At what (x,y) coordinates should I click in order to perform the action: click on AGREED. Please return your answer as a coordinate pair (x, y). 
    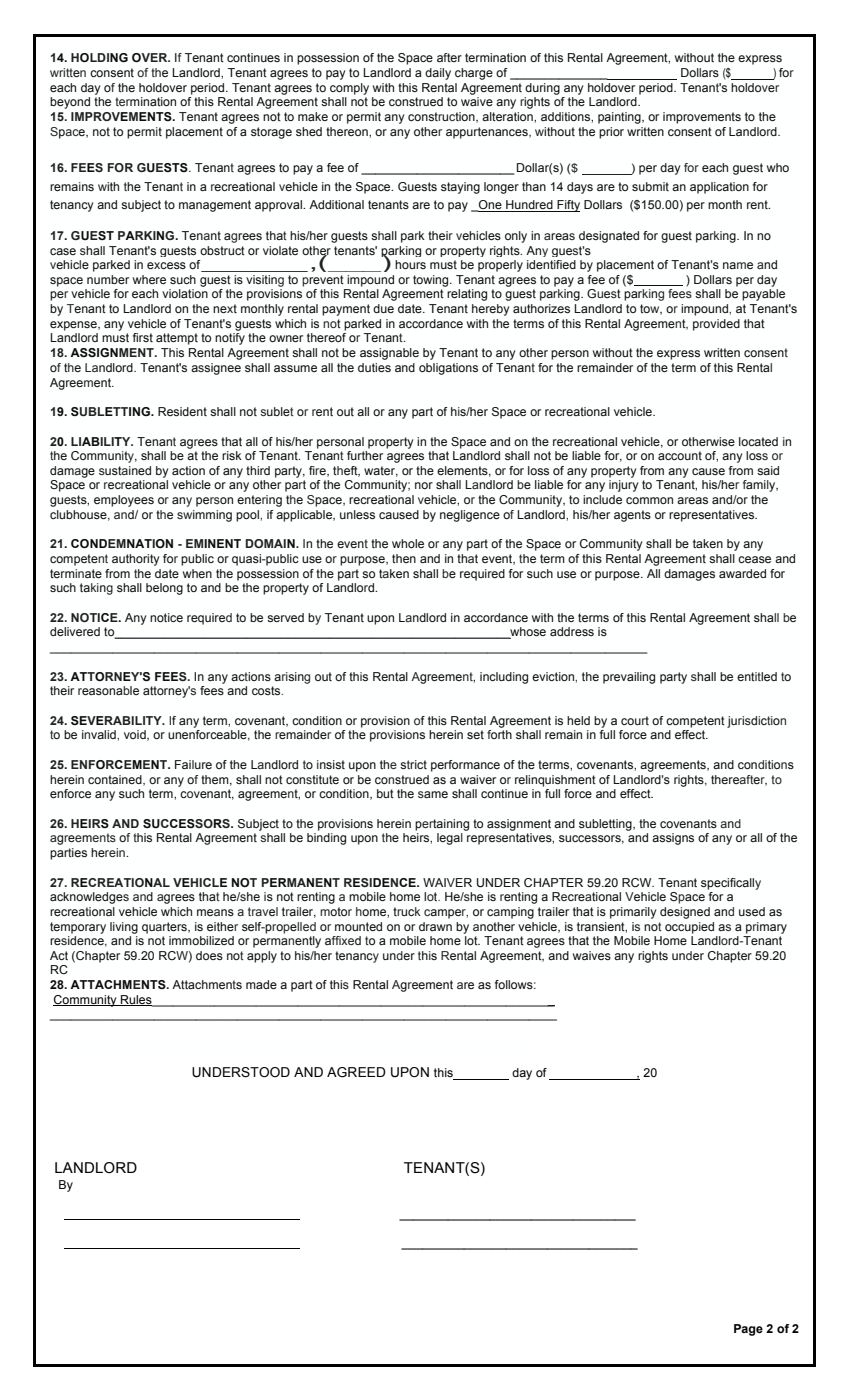
    Looking at the image, I should click on (356, 1072).
